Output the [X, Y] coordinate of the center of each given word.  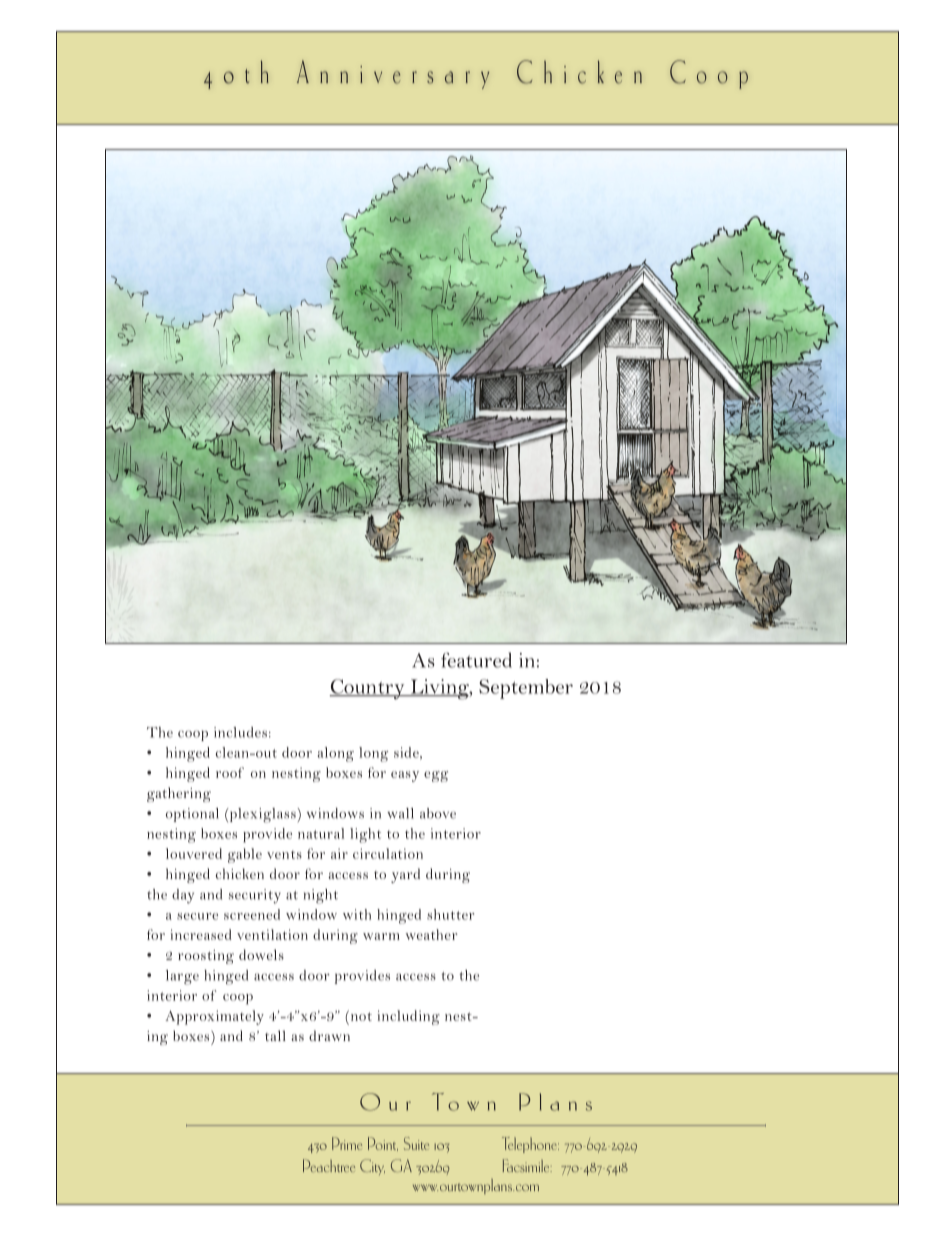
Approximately [214, 1017]
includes [240, 732]
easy [405, 776]
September [526, 689]
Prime [347, 1143]
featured [476, 660]
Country [368, 689]
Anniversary [393, 74]
